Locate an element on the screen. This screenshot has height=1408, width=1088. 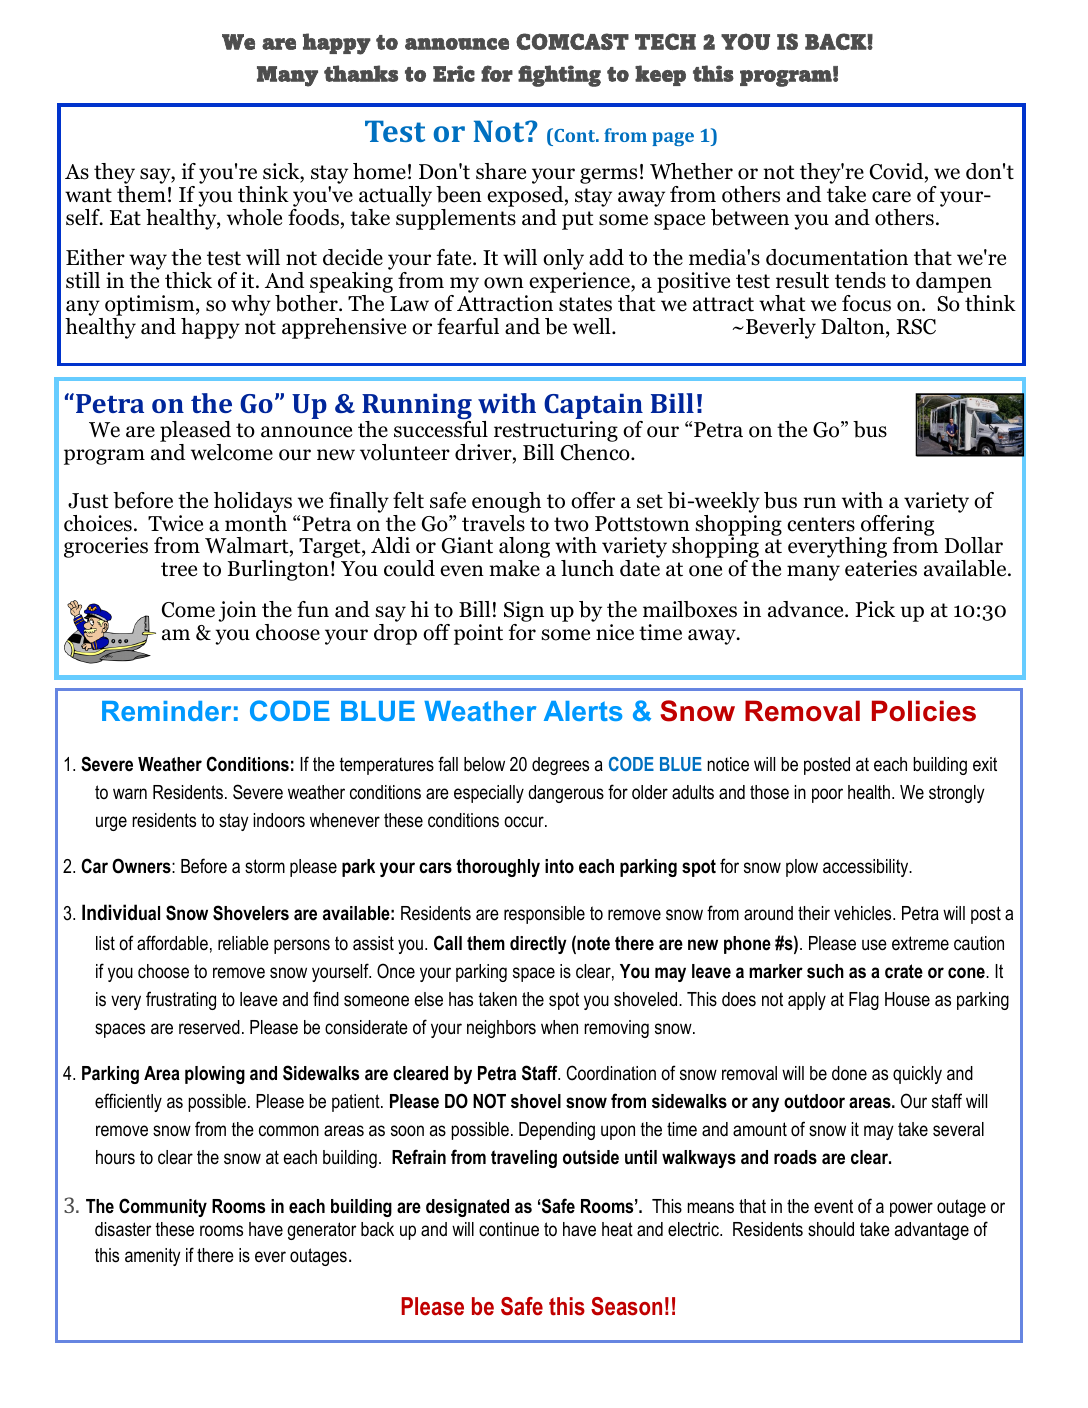
into is located at coordinates (559, 866).
